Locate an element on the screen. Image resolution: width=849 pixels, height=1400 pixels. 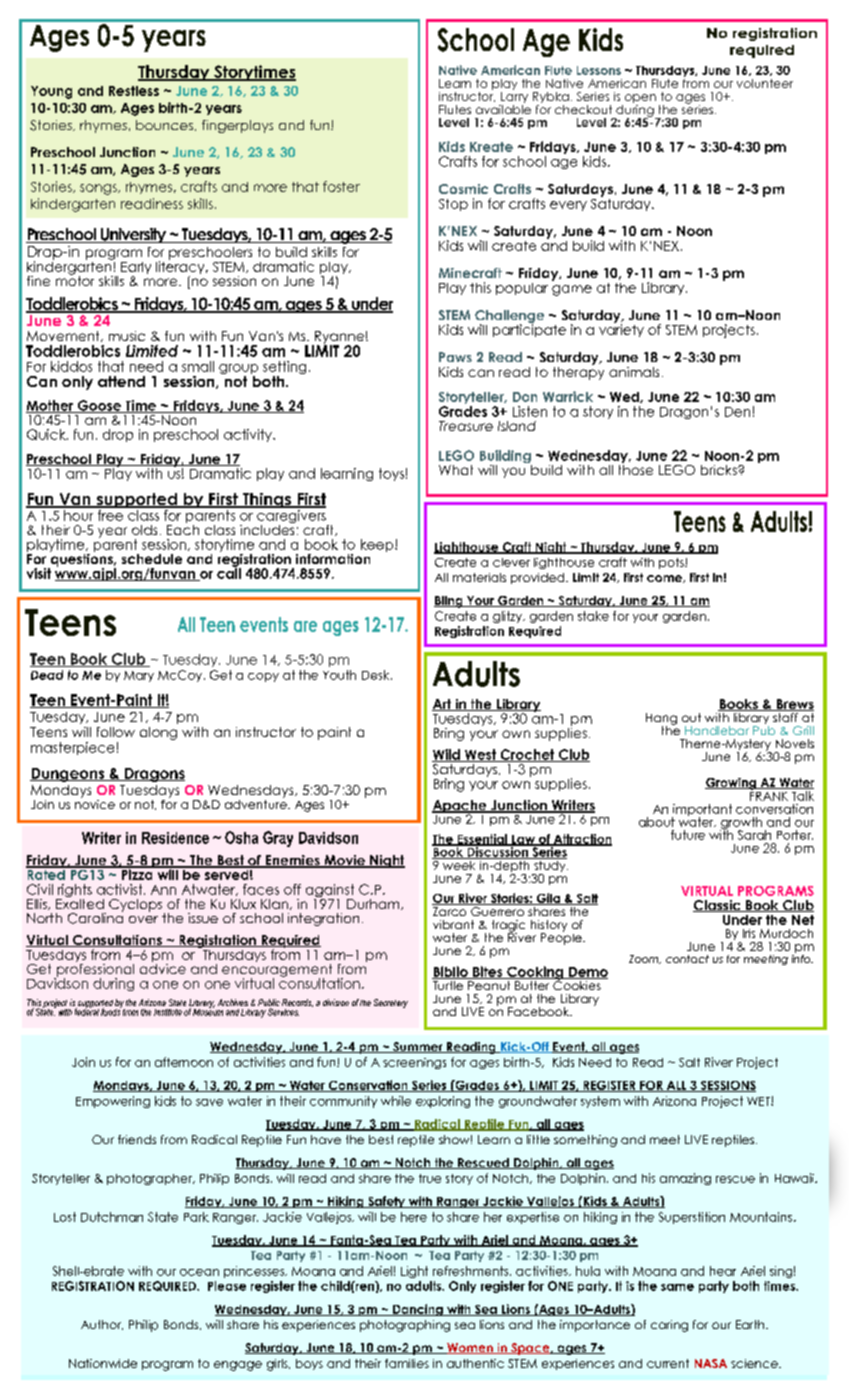
over is located at coordinates (143, 919).
